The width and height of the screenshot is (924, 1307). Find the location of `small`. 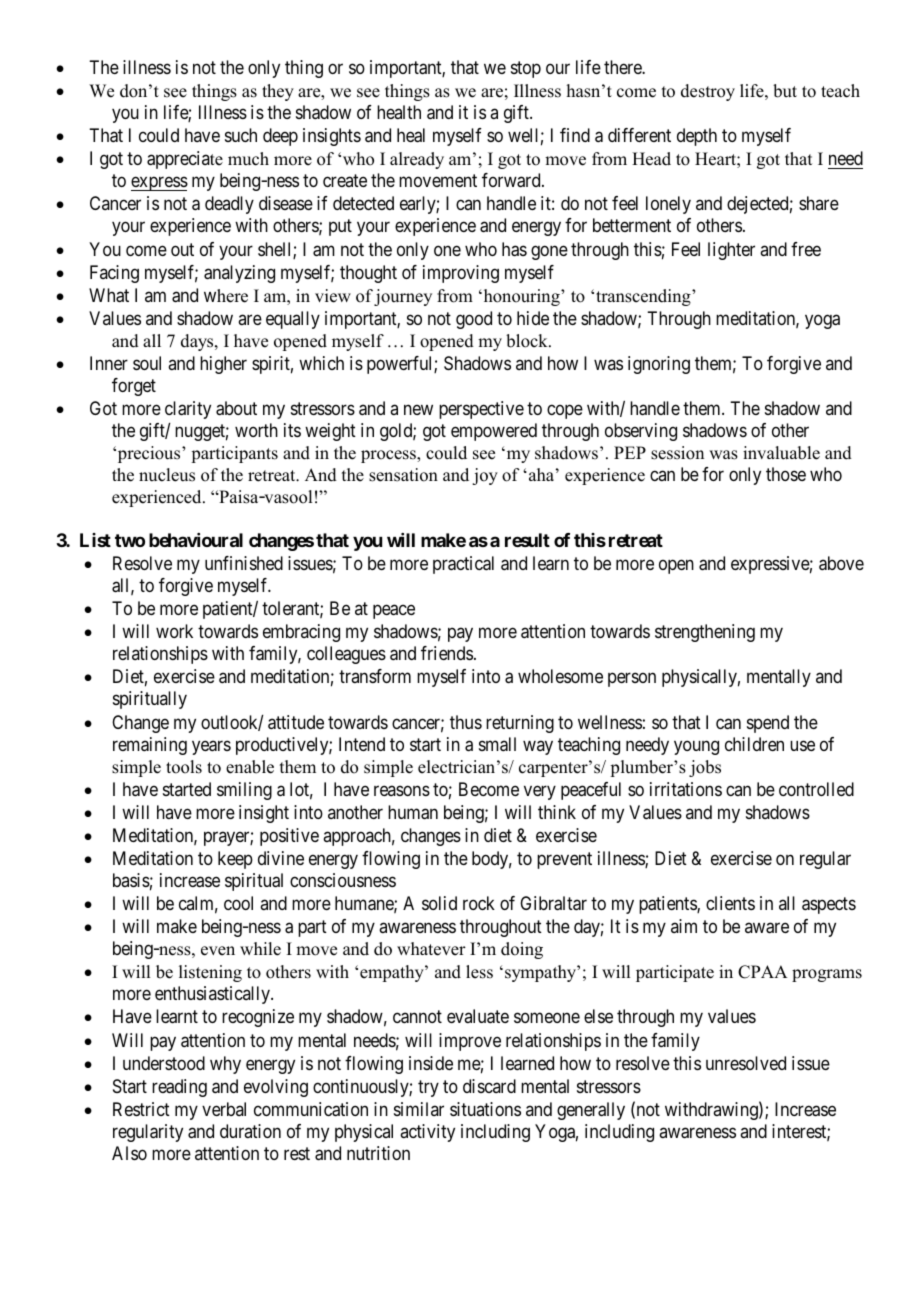

small is located at coordinates (497, 744).
